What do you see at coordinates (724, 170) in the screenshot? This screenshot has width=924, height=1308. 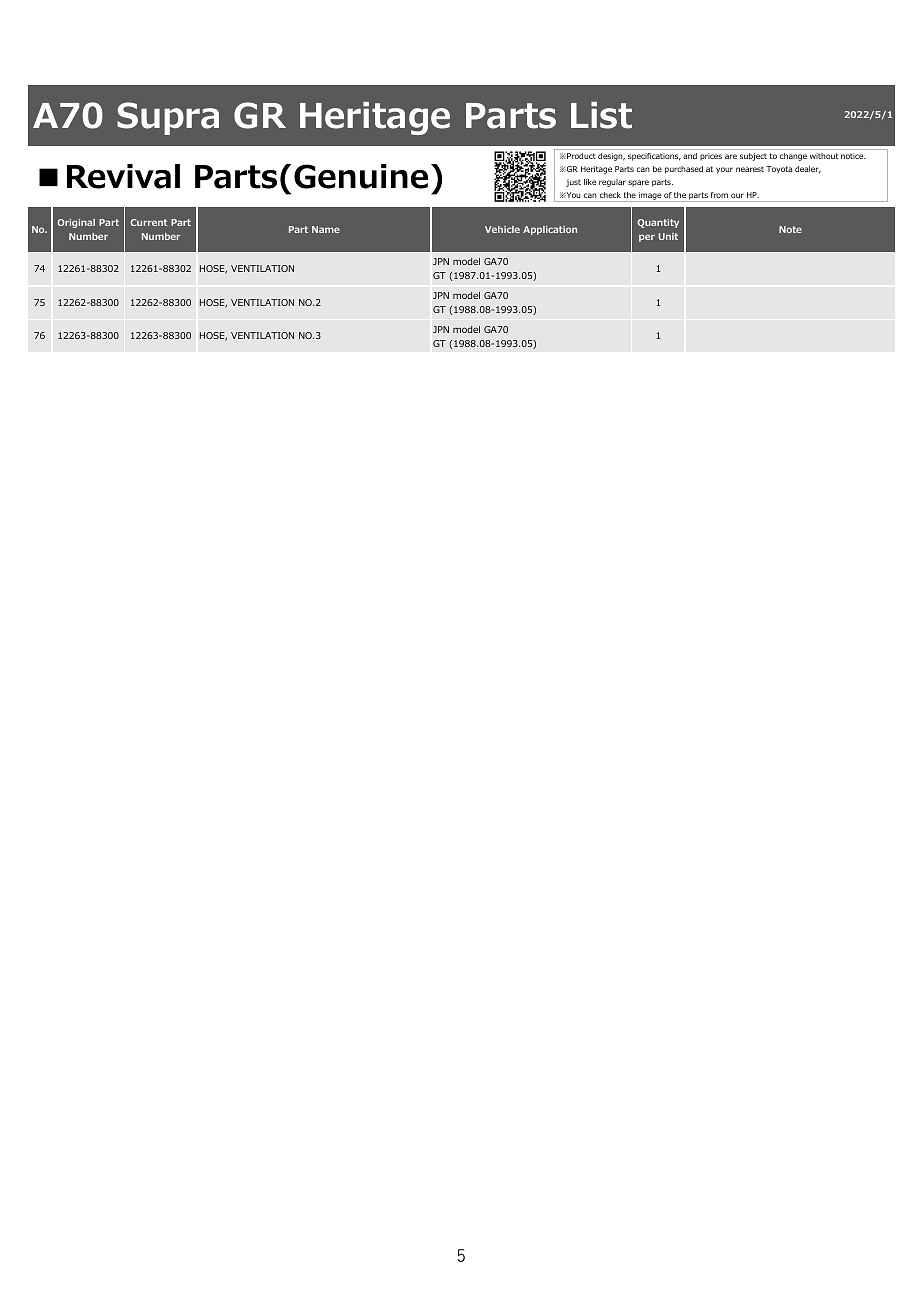 I see `your` at bounding box center [724, 170].
